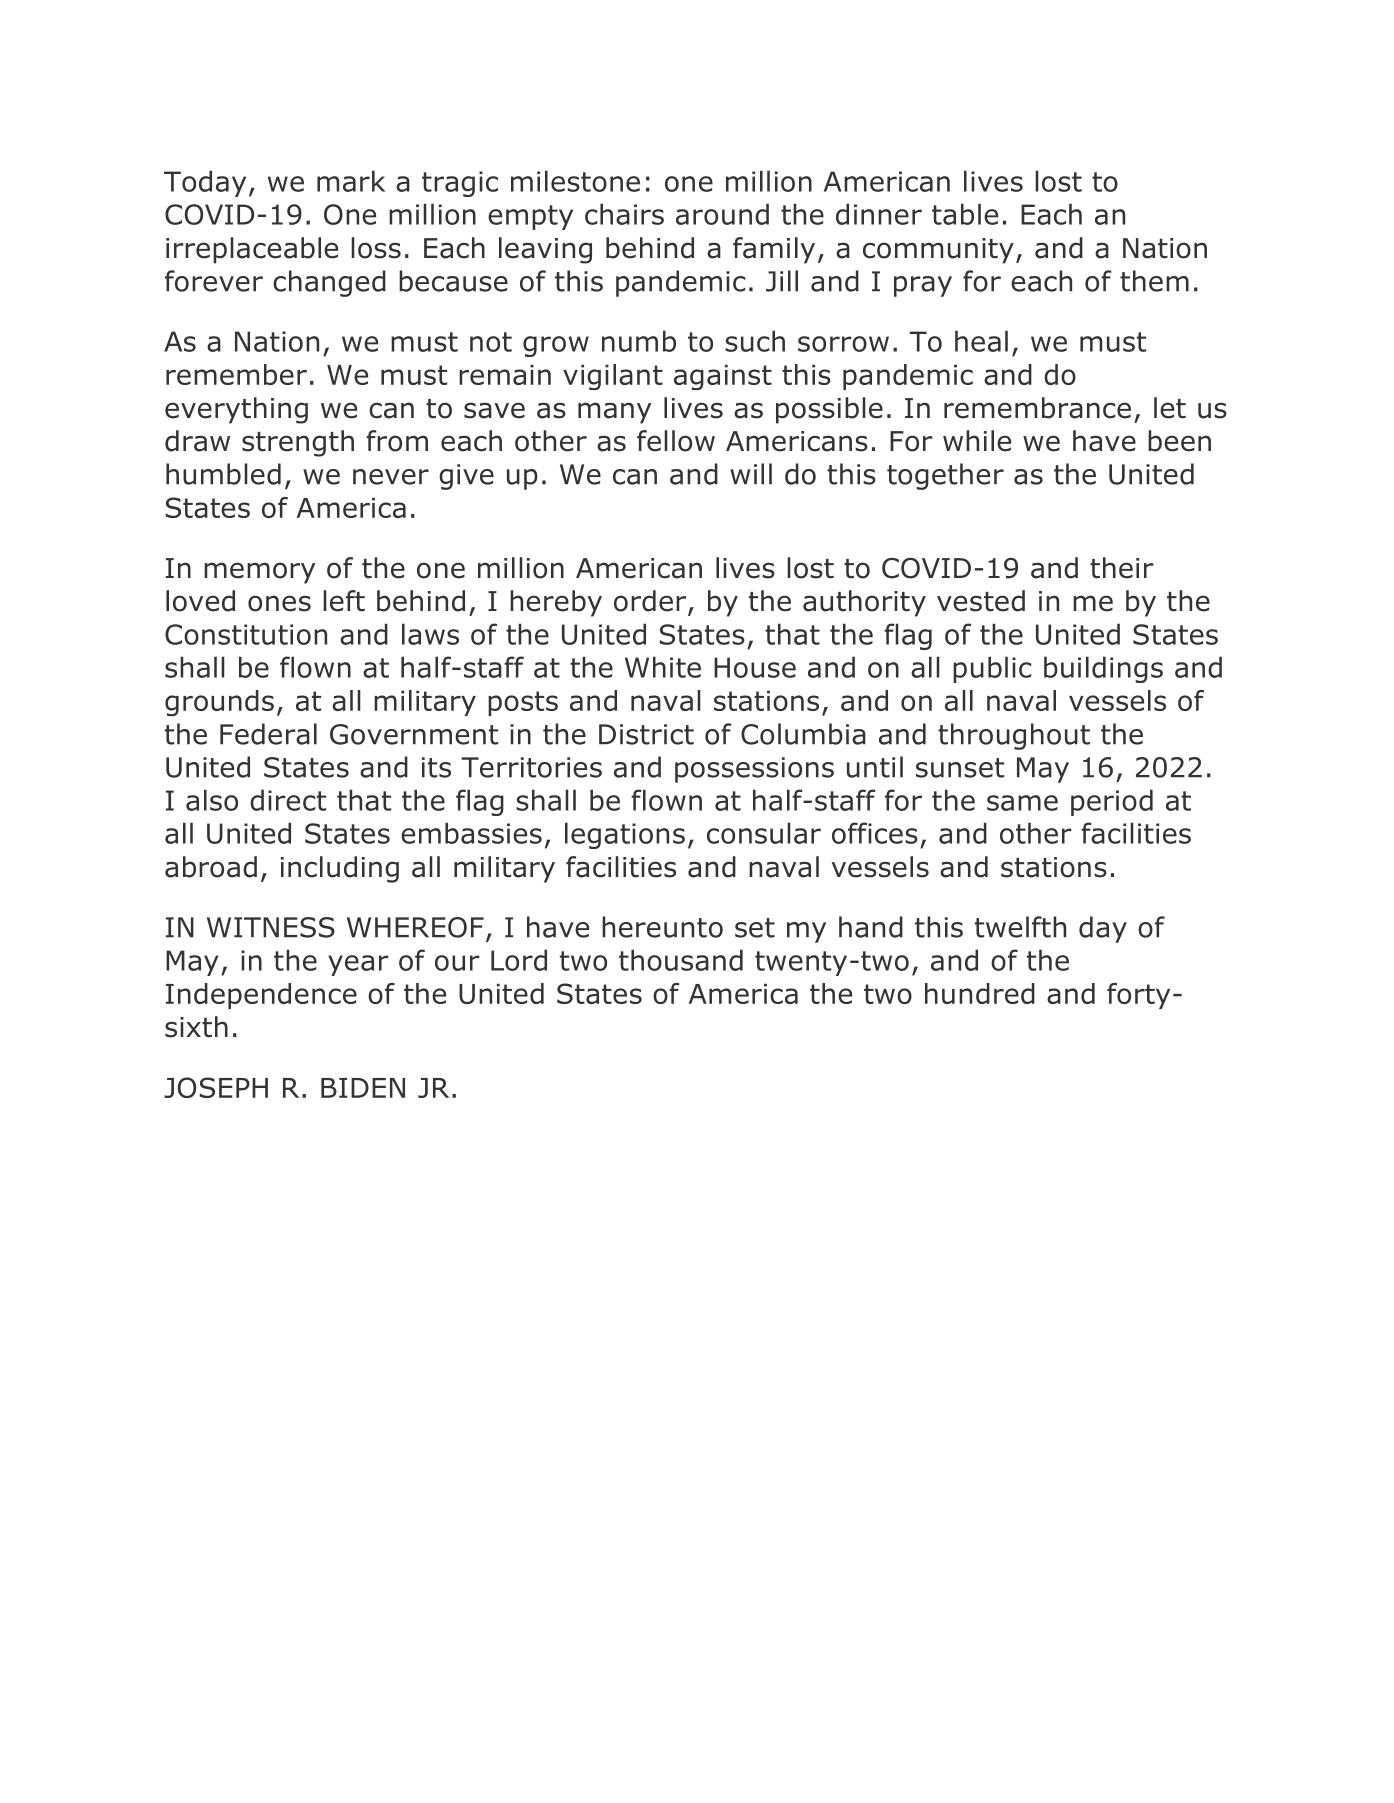 Image resolution: width=1394 pixels, height=1803 pixels. What do you see at coordinates (722, 214) in the image?
I see `around` at bounding box center [722, 214].
